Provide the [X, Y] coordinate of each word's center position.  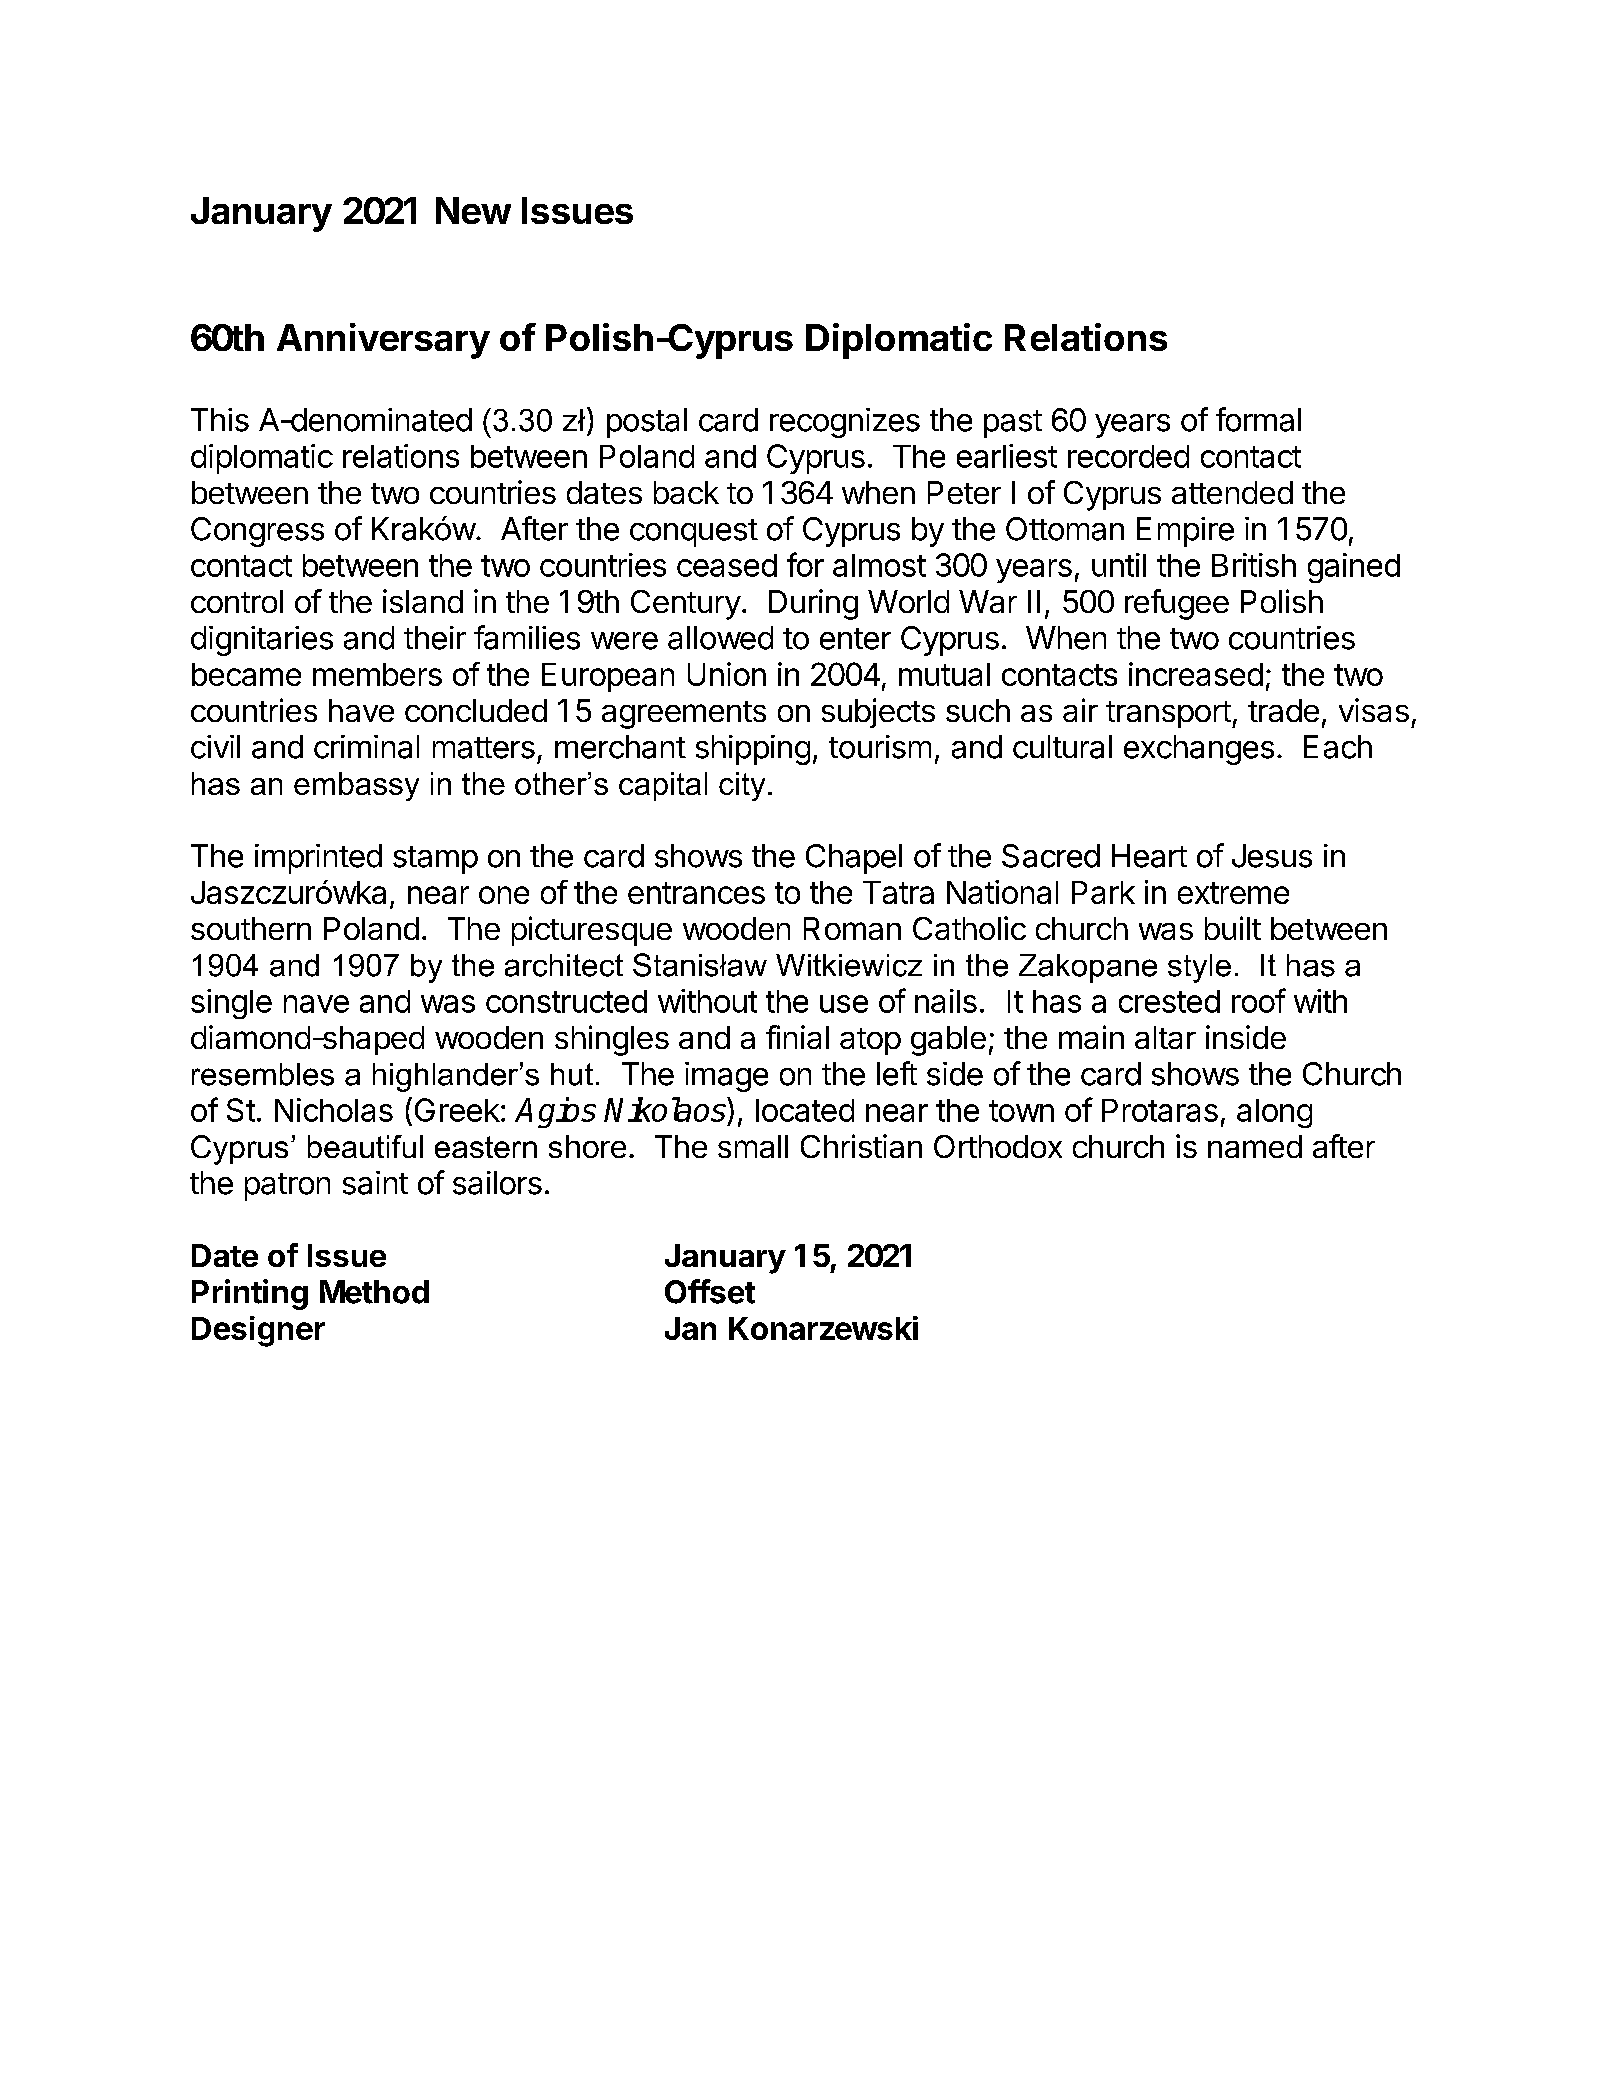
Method [374, 1292]
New [473, 210]
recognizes [845, 423]
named [1255, 1146]
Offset [710, 1291]
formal [1258, 419]
